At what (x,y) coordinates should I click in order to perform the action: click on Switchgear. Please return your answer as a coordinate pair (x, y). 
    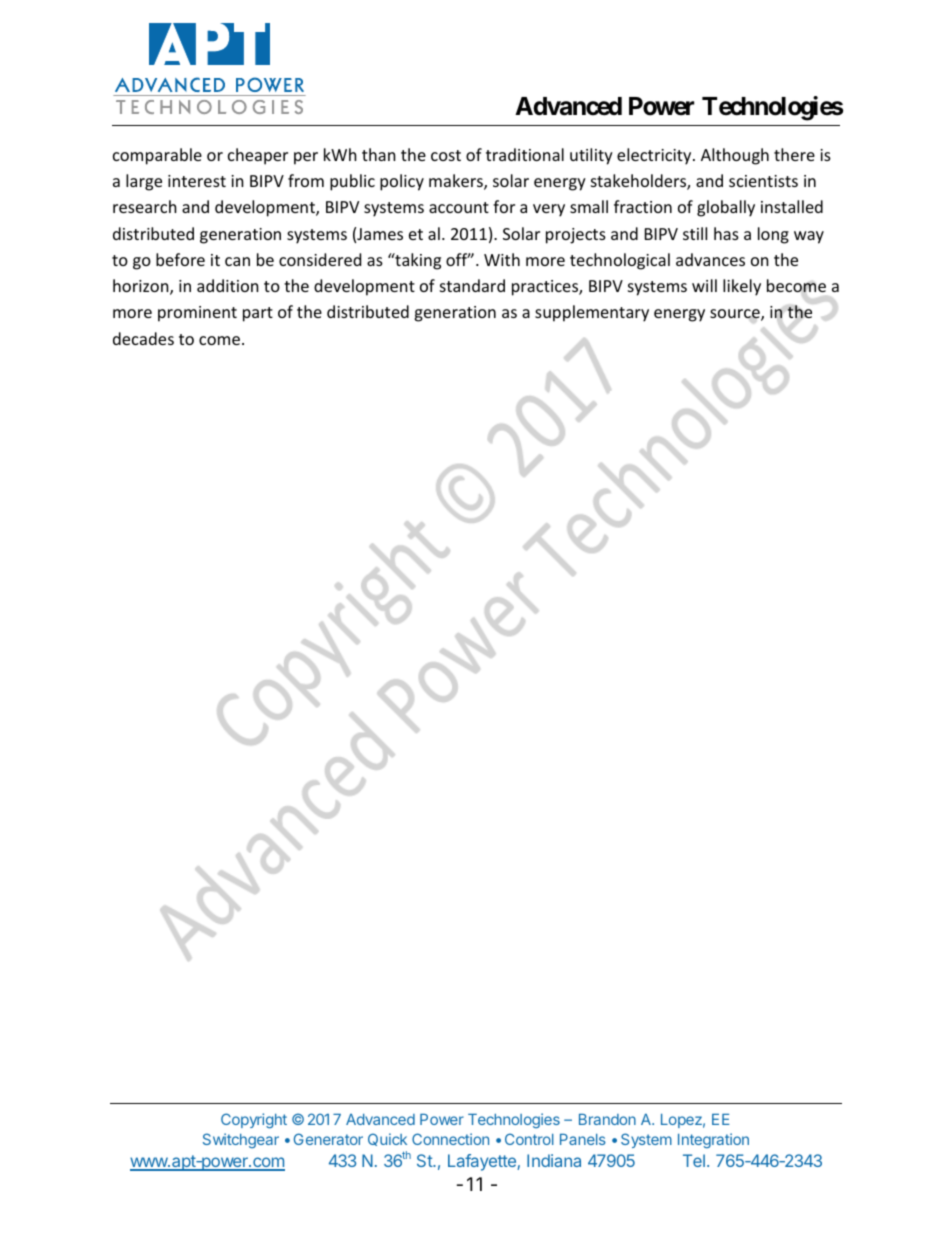
    Looking at the image, I should click on (241, 1140).
